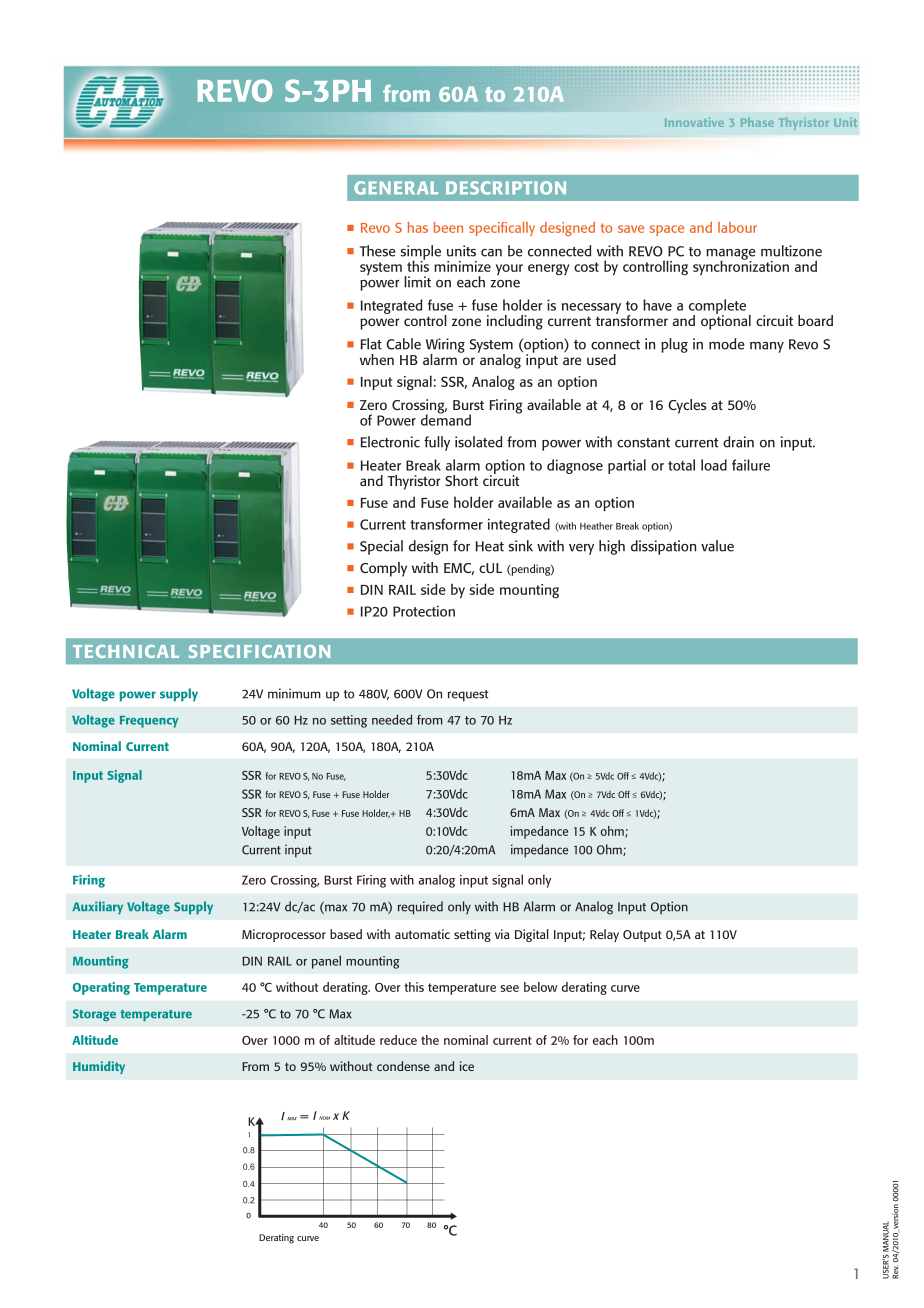 This document has height=1308, width=924. What do you see at coordinates (717, 546) in the document?
I see `value` at bounding box center [717, 546].
